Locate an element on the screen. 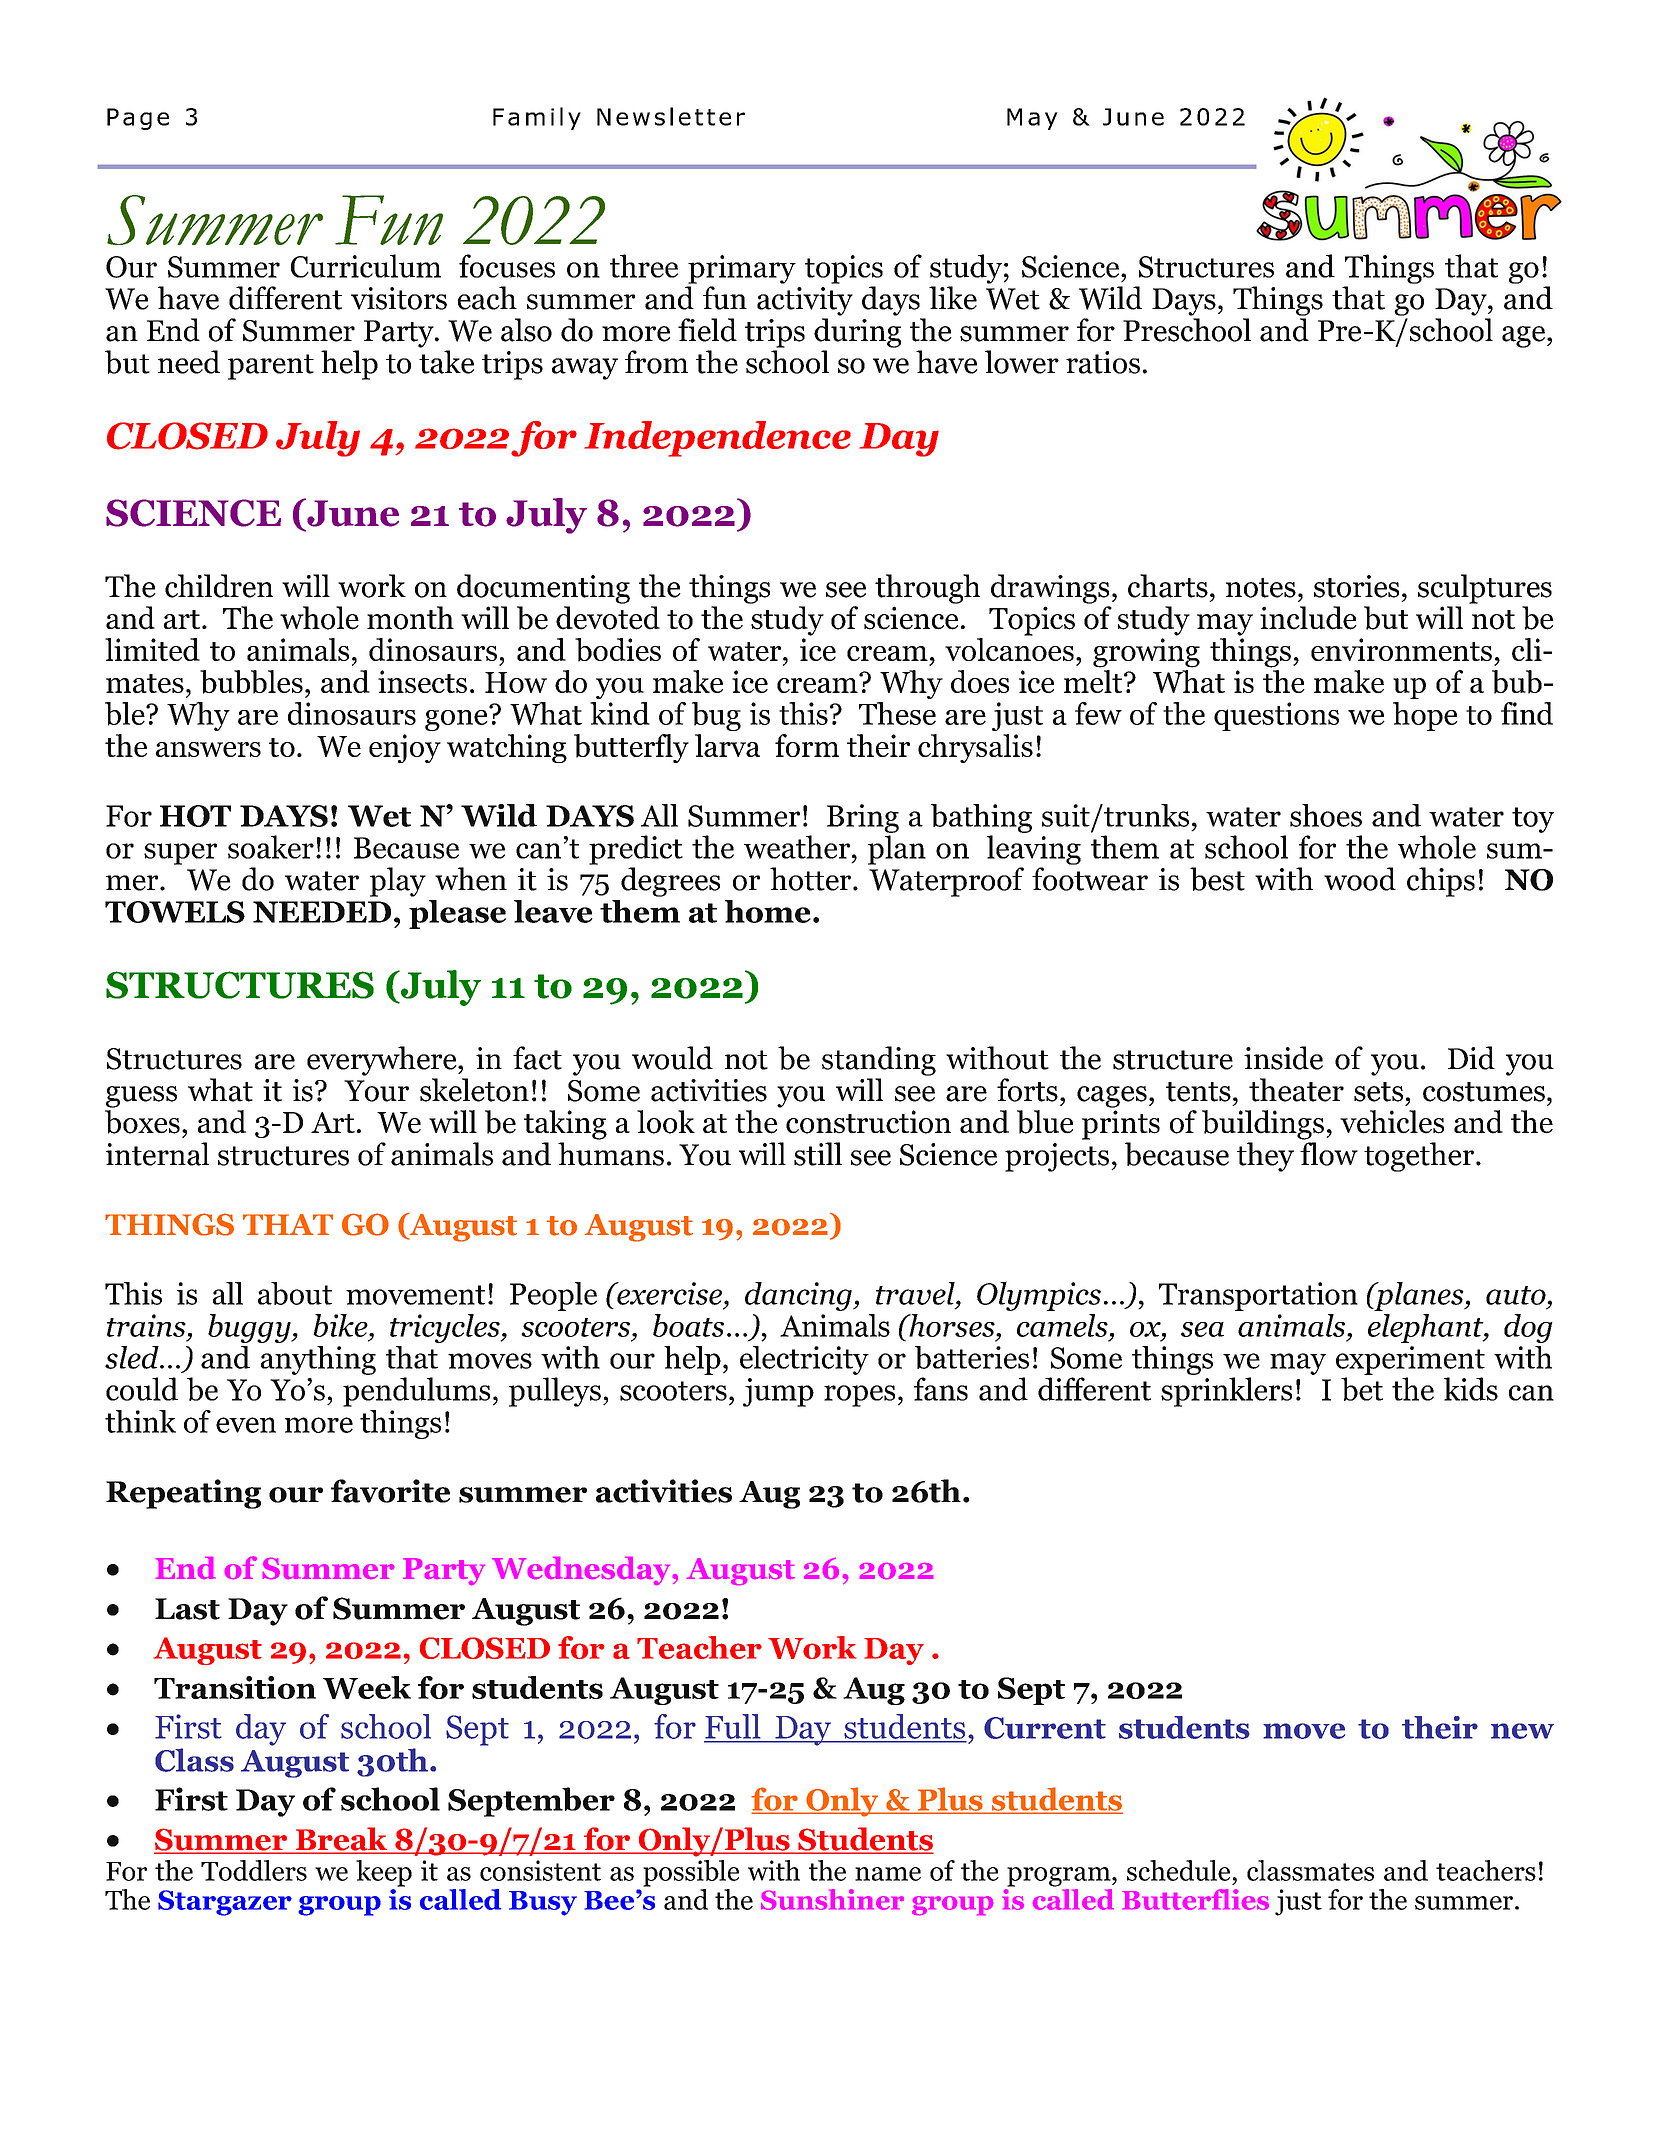 This screenshot has height=2147, width=1659. ratios is located at coordinates (1103, 362).
